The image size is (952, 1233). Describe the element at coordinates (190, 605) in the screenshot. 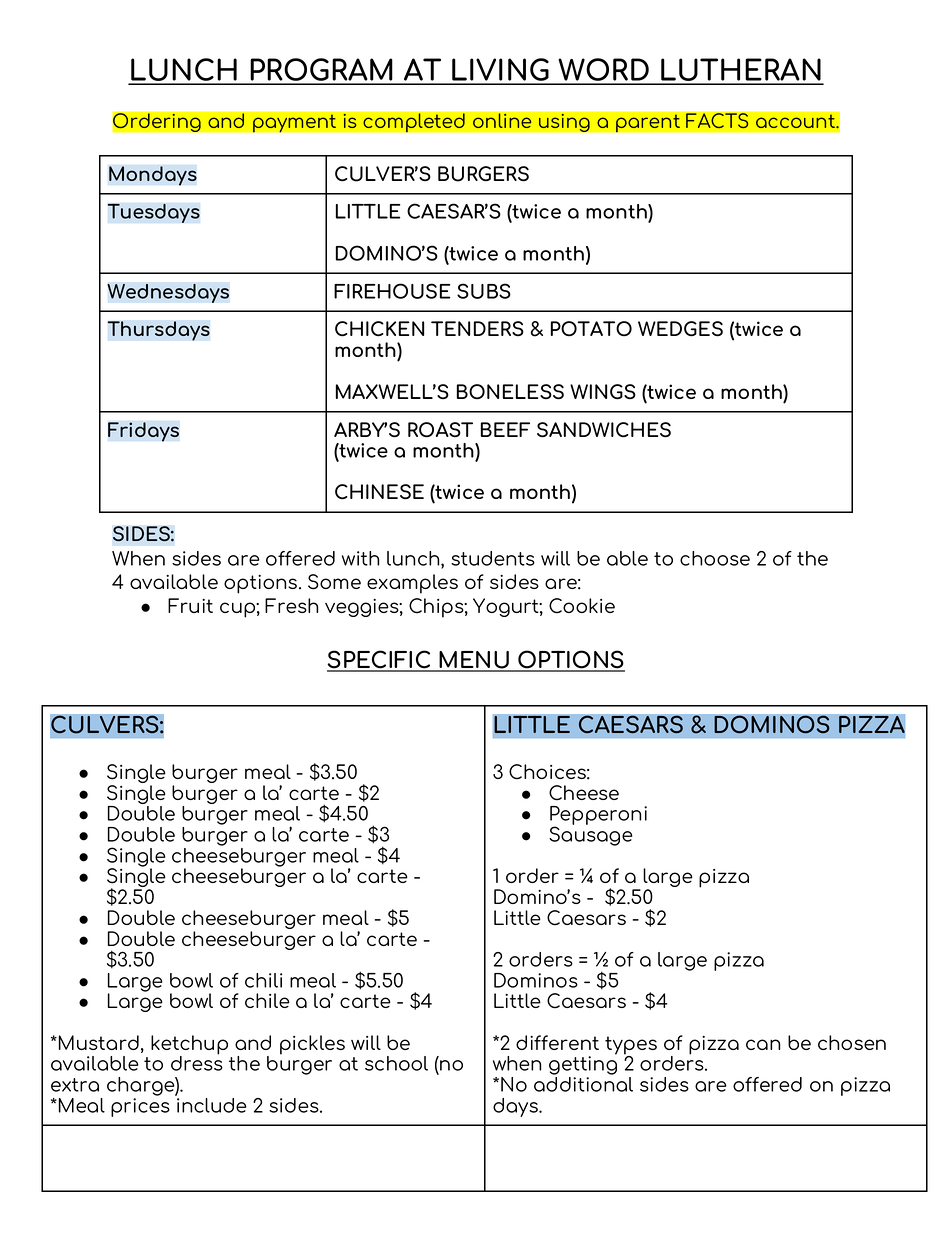

I see `Fruit` at that location.
